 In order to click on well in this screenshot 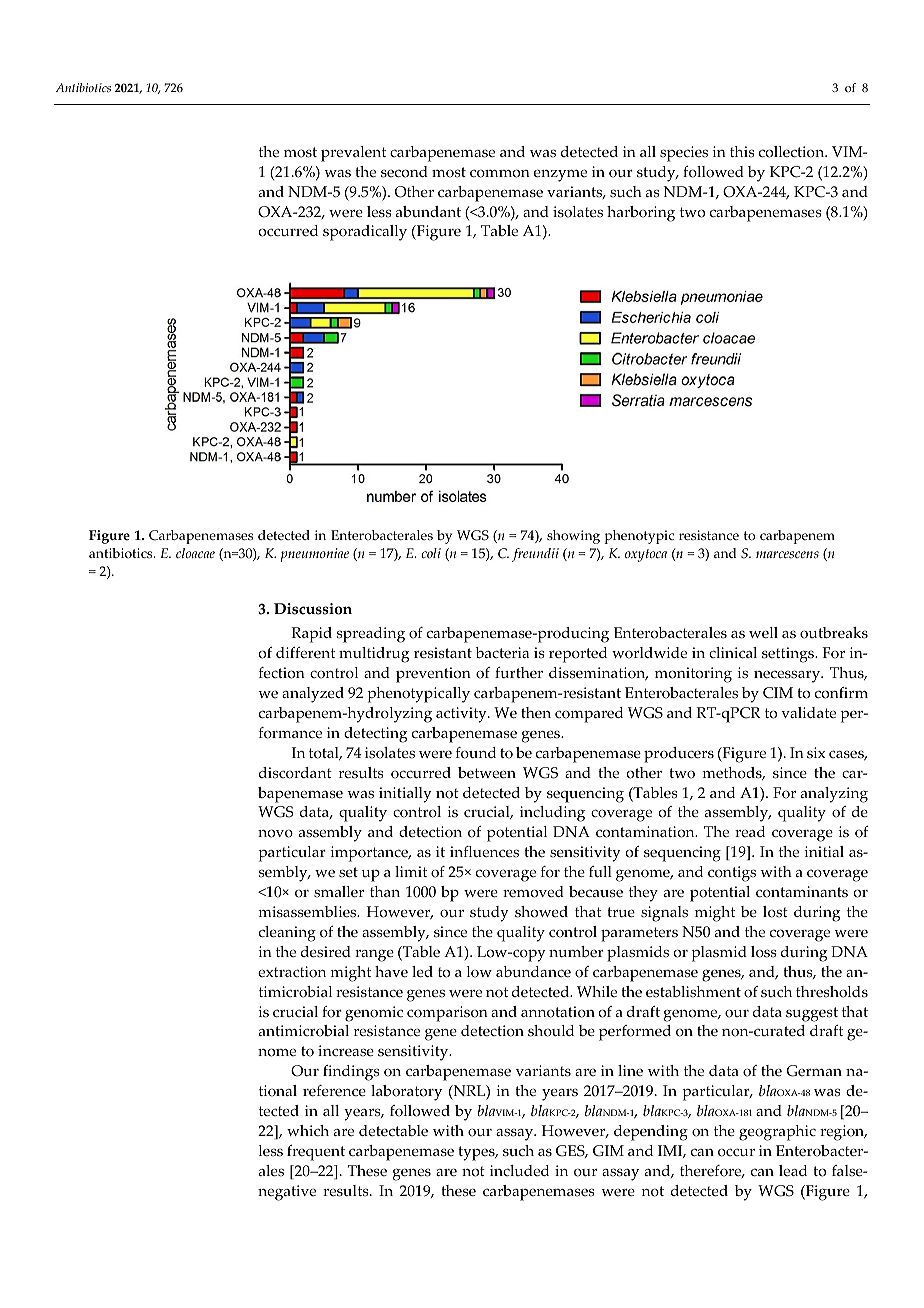, I will do `click(763, 633)`.
